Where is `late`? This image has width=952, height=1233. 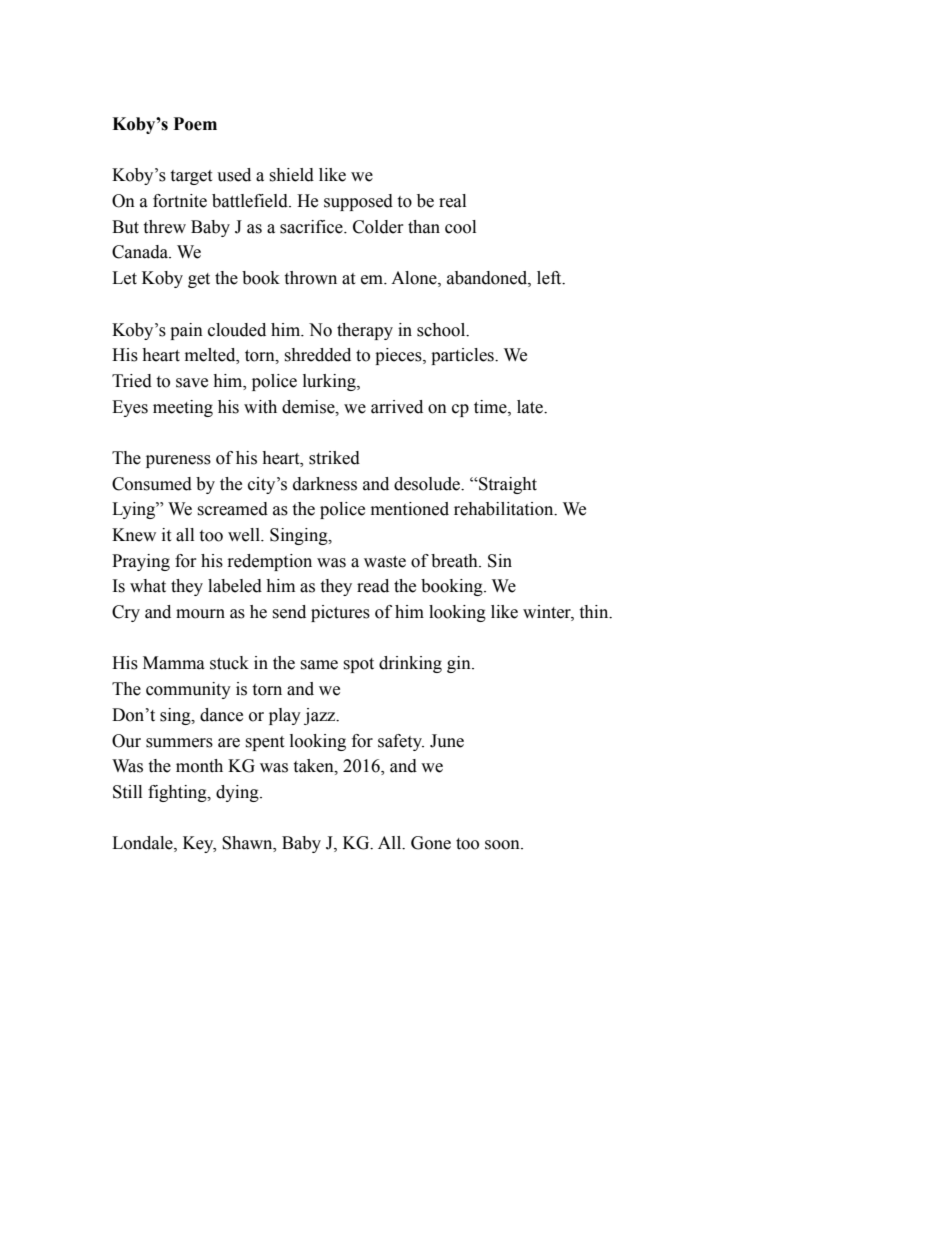
late is located at coordinates (531, 407).
